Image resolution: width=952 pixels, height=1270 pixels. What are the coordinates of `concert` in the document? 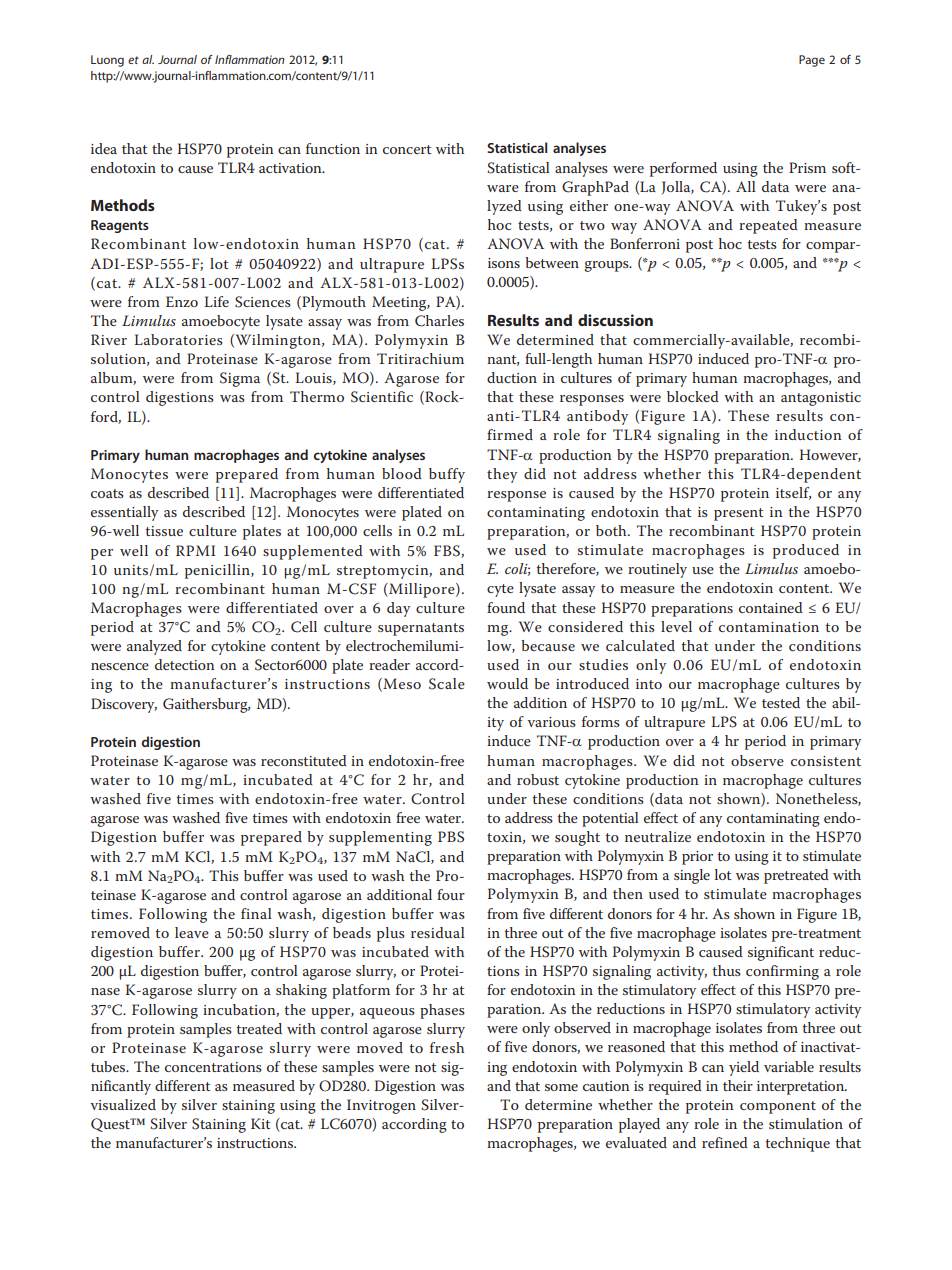 It's located at (407, 149).
